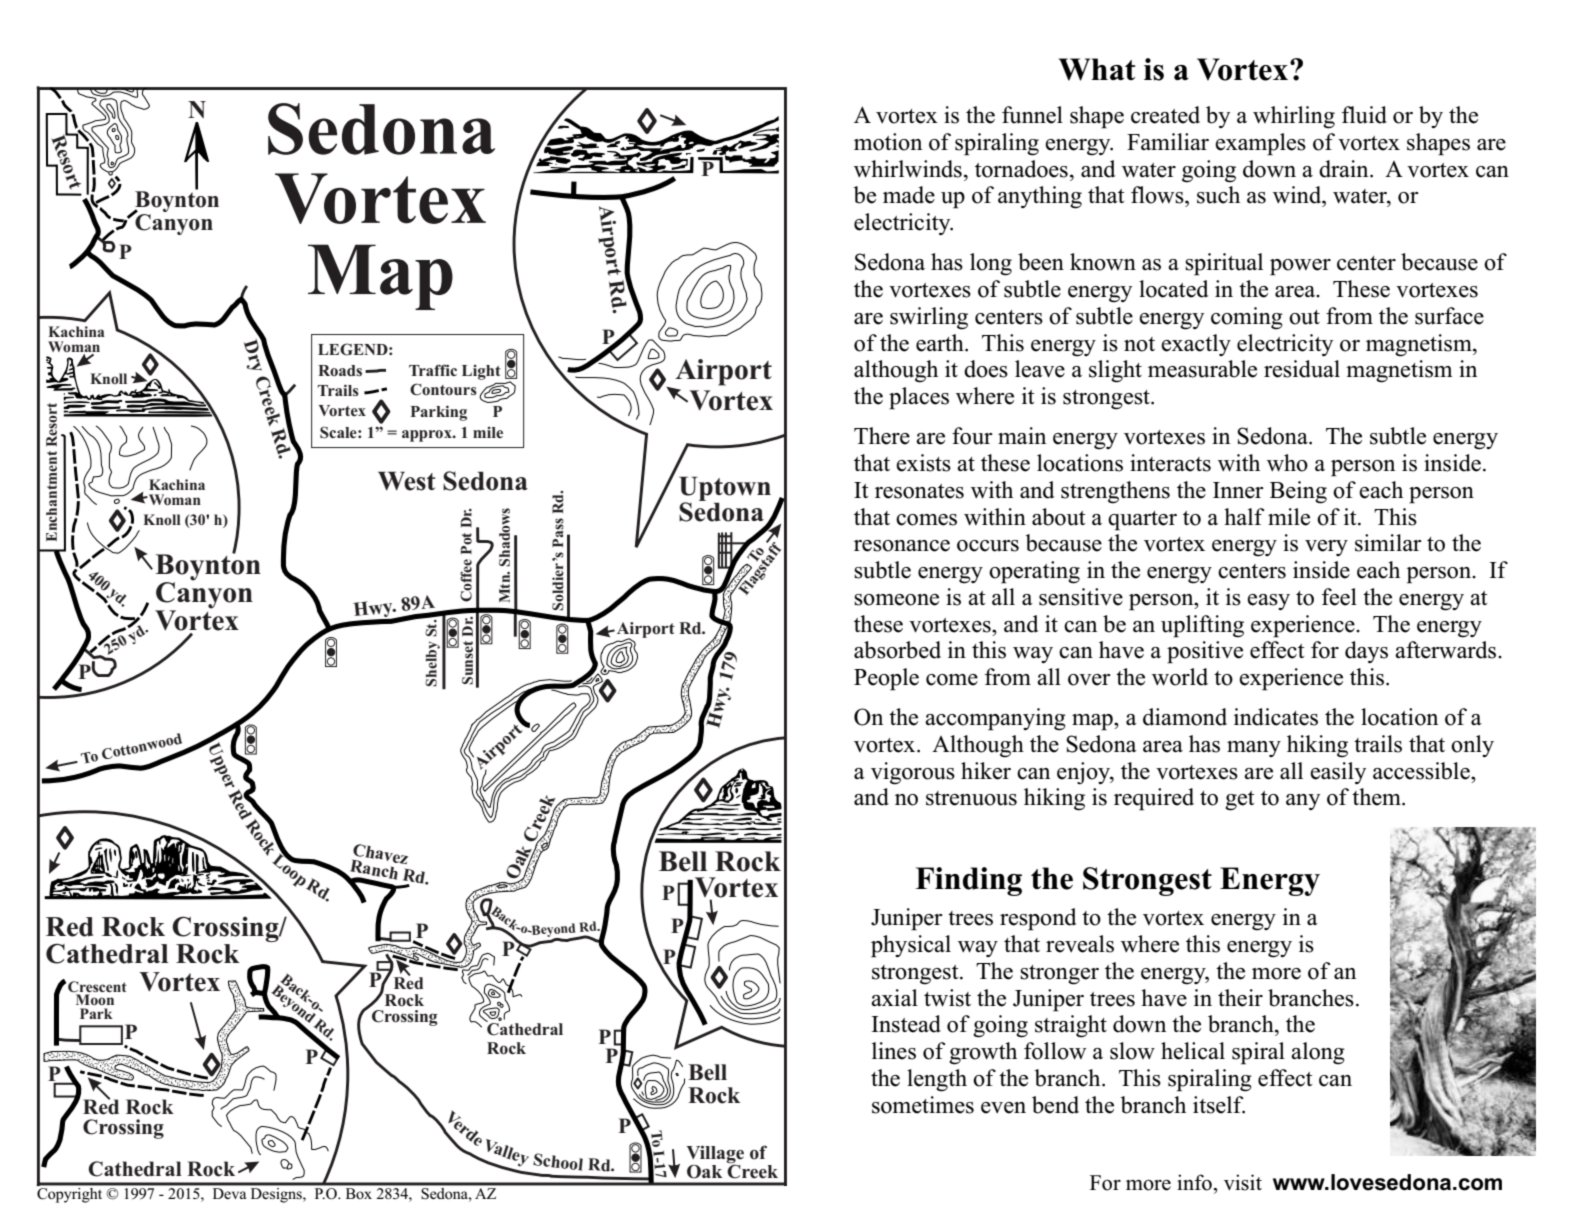 This screenshot has height=1232, width=1595. What do you see at coordinates (407, 481) in the screenshot?
I see `West` at bounding box center [407, 481].
